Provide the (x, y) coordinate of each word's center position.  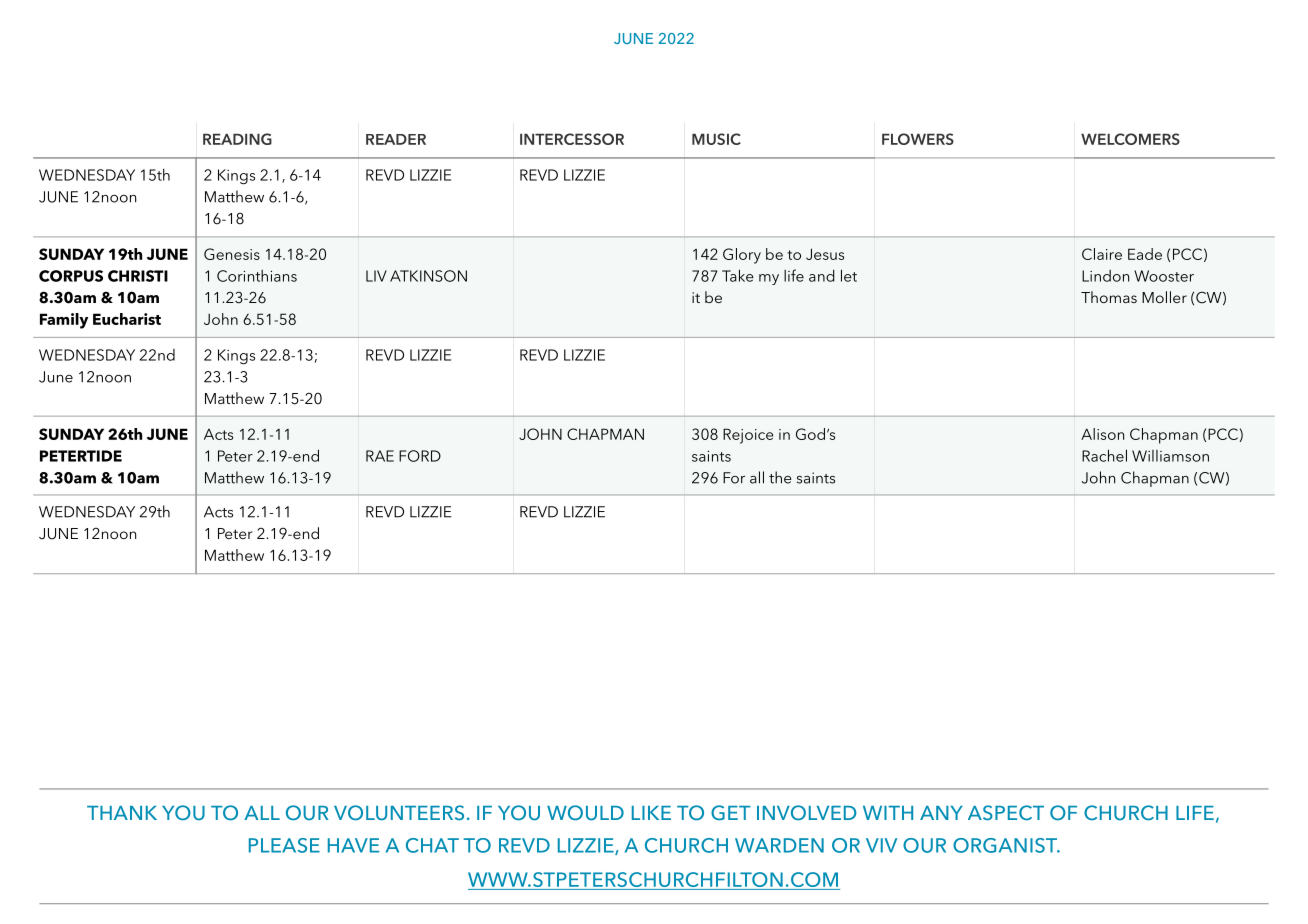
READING (237, 139)
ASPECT (1006, 813)
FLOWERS (918, 139)
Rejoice (748, 436)
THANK (122, 813)
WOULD (585, 813)
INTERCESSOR (572, 139)
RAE (380, 456)
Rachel (1104, 455)
